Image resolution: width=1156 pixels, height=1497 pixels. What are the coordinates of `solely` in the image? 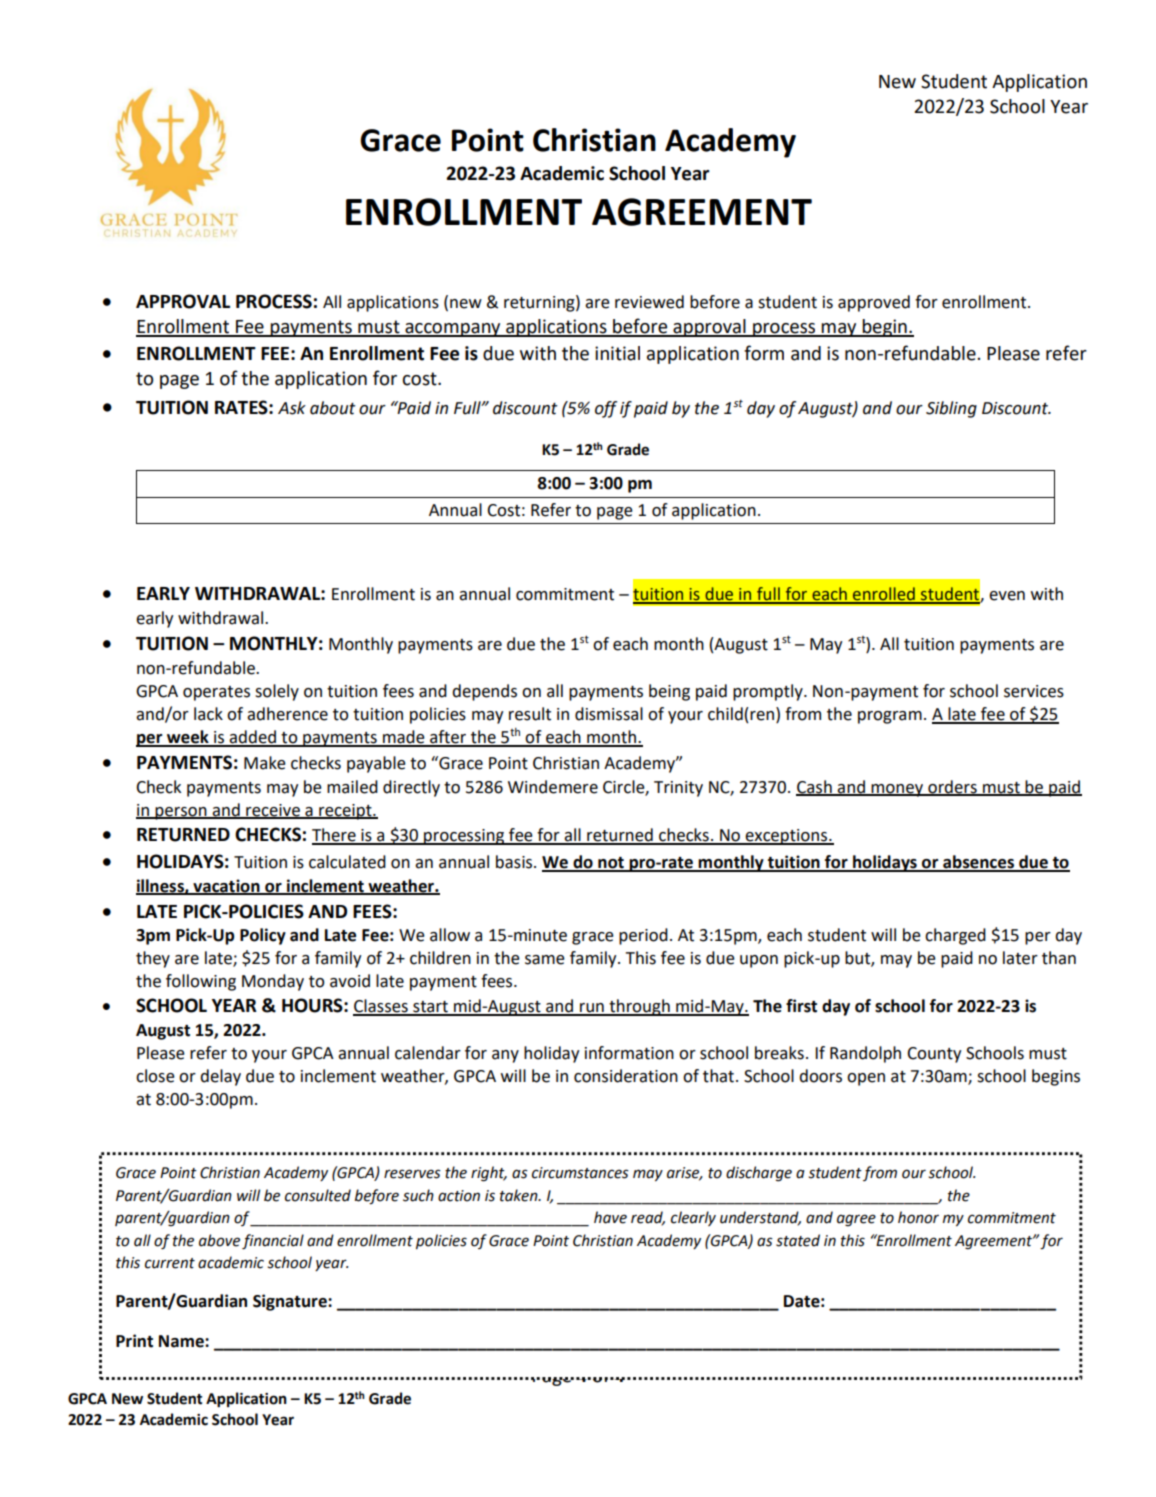 It's located at (277, 692).
